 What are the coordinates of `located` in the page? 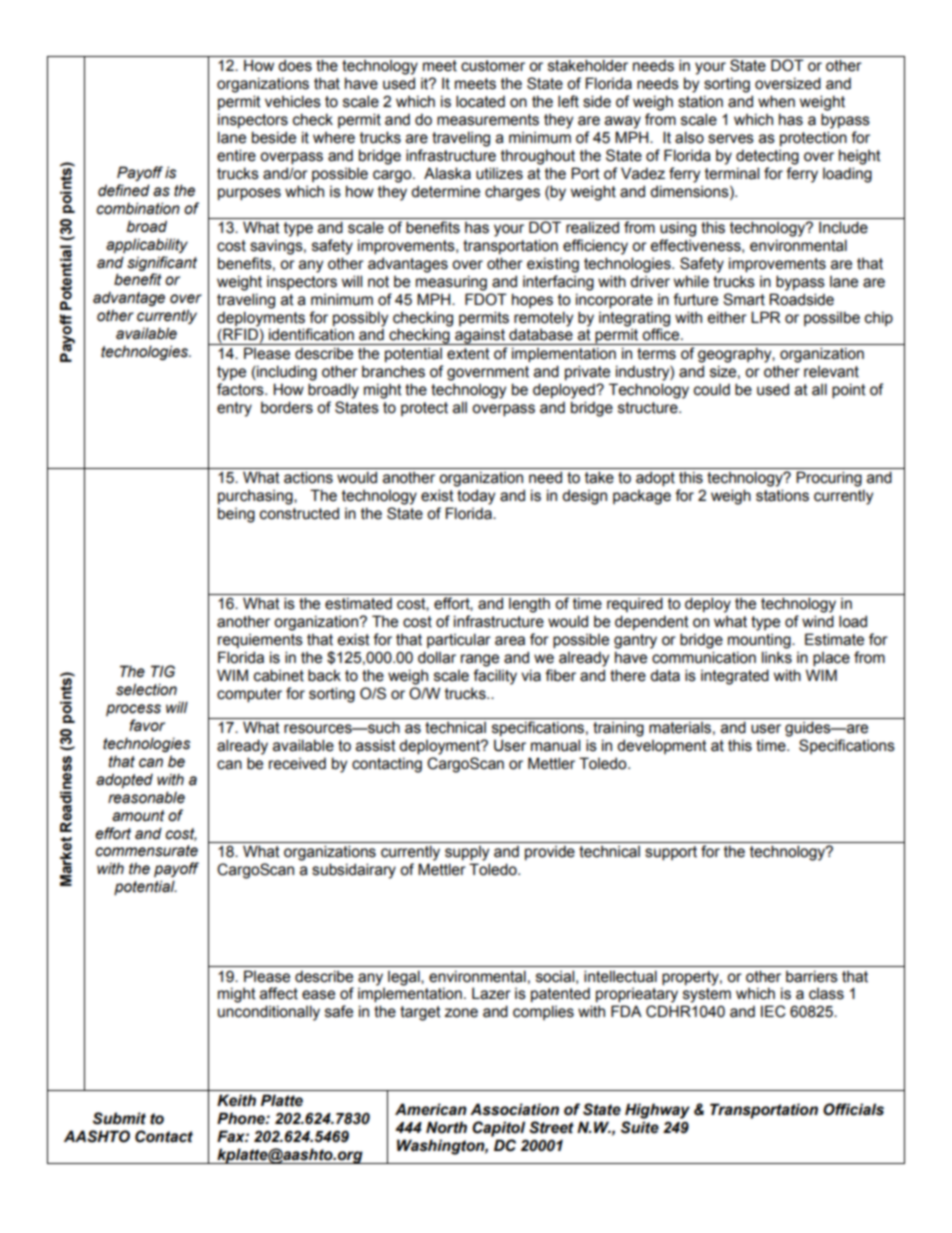 It's located at (480, 101).
